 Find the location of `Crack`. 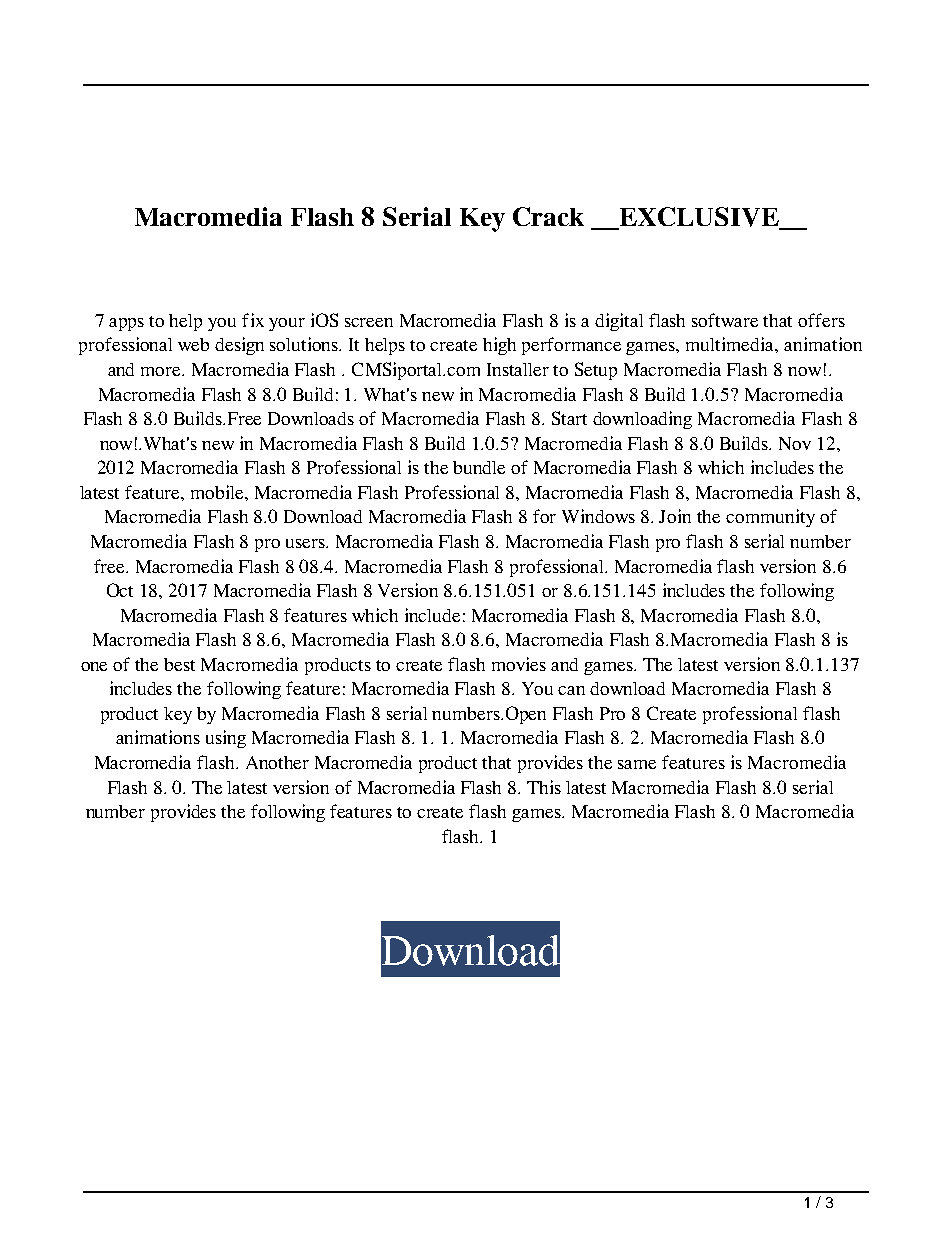

Crack is located at coordinates (548, 216).
